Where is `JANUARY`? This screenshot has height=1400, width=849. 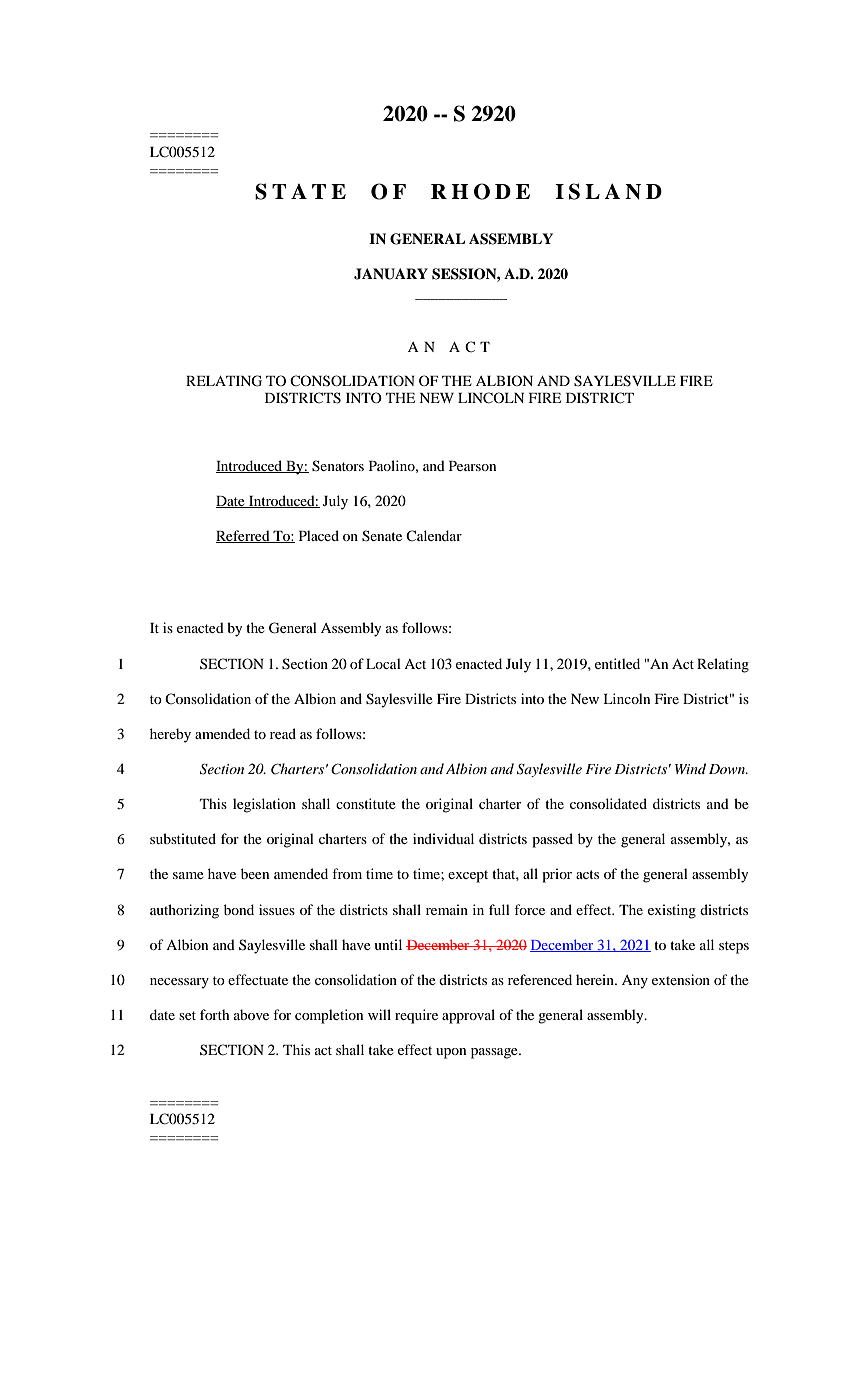 JANUARY is located at coordinates (391, 274).
